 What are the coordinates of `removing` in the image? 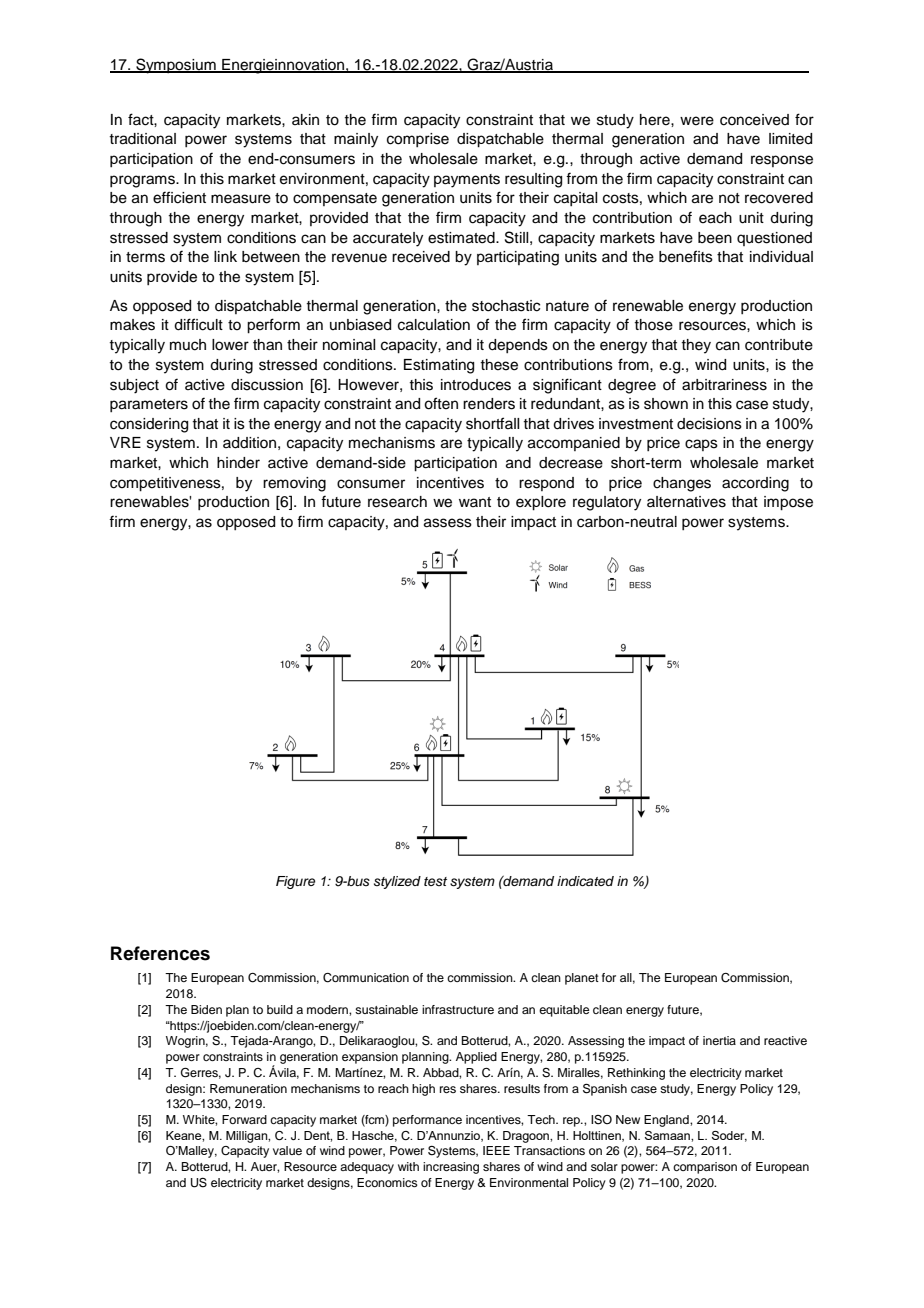 It's located at (294, 484).
